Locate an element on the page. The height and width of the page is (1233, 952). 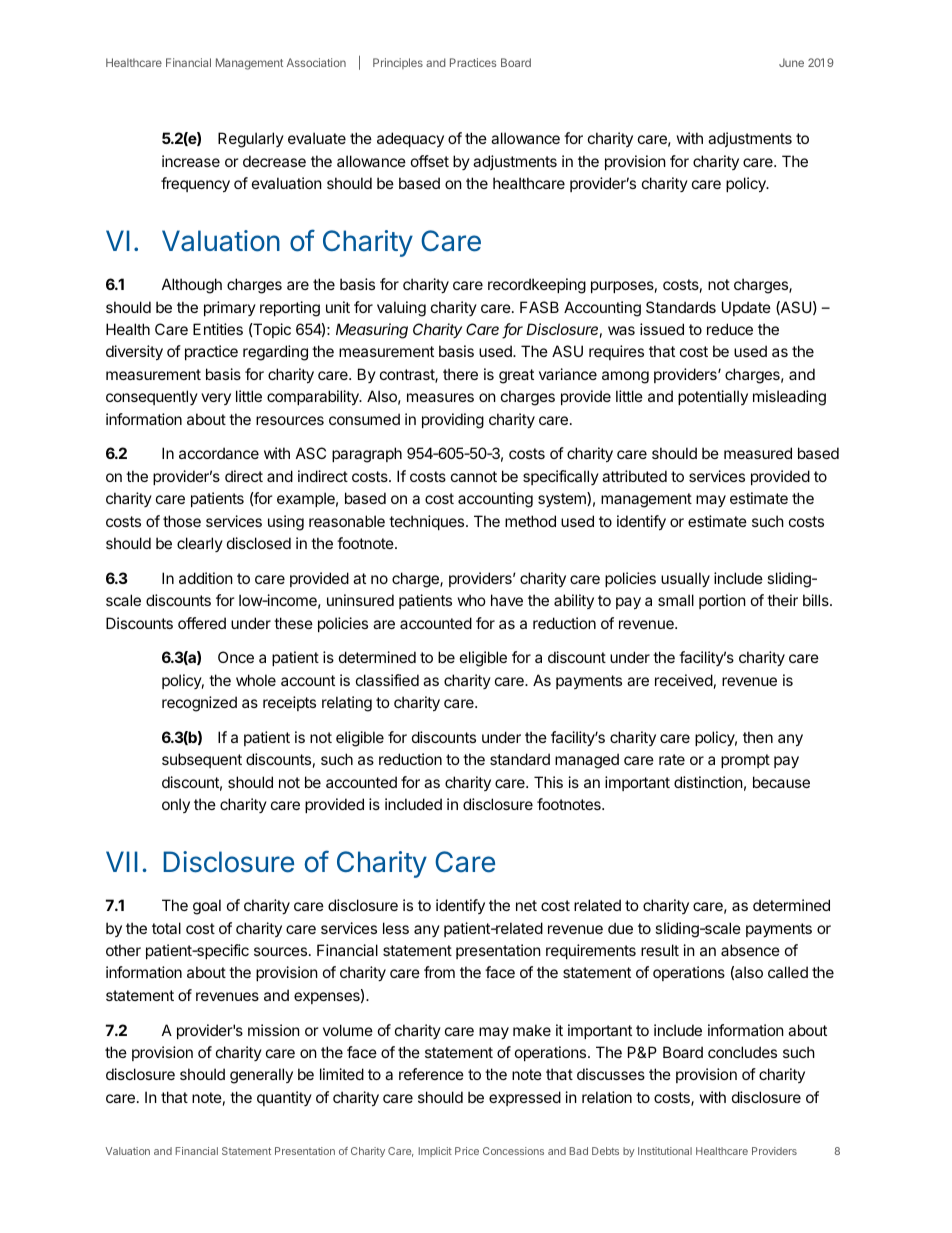
have is located at coordinates (507, 600).
